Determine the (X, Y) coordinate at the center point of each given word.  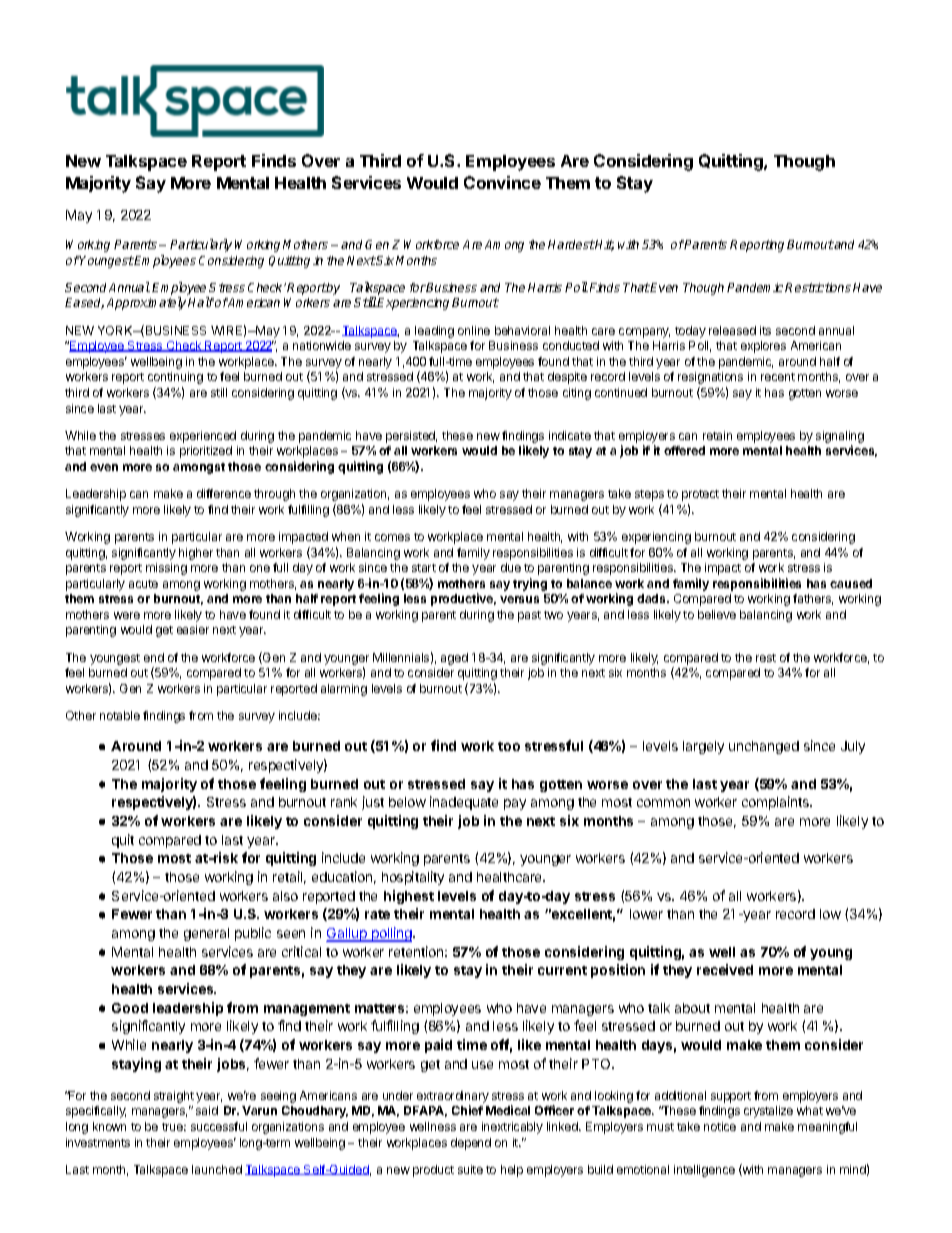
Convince (502, 182)
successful (219, 1126)
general (206, 934)
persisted (411, 437)
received (725, 969)
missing (166, 569)
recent (778, 377)
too (509, 746)
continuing (175, 378)
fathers (813, 599)
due (511, 567)
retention (416, 951)
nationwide (322, 345)
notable (120, 715)
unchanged (764, 747)
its (765, 330)
